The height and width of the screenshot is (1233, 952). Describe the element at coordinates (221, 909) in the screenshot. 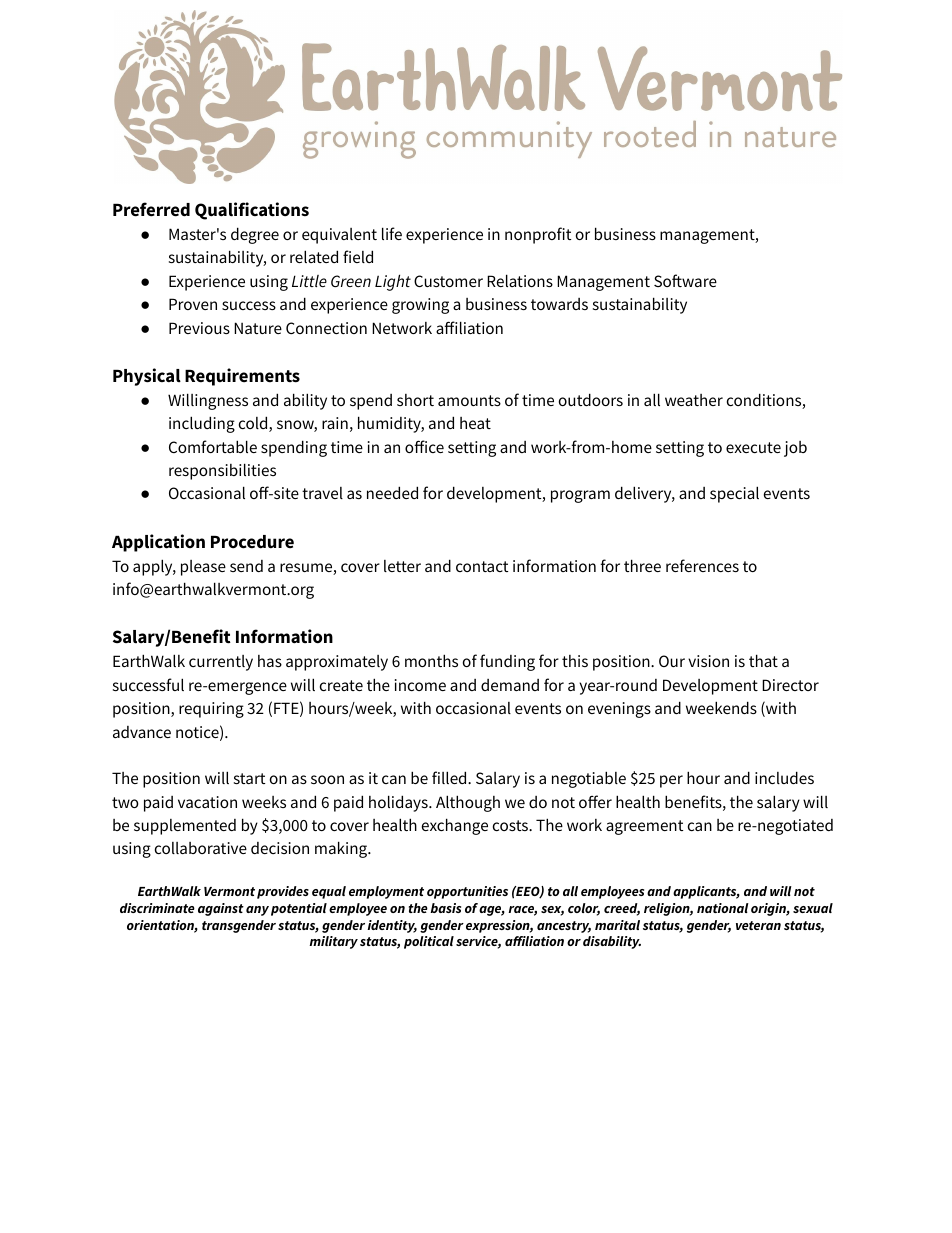

I see `against` at that location.
